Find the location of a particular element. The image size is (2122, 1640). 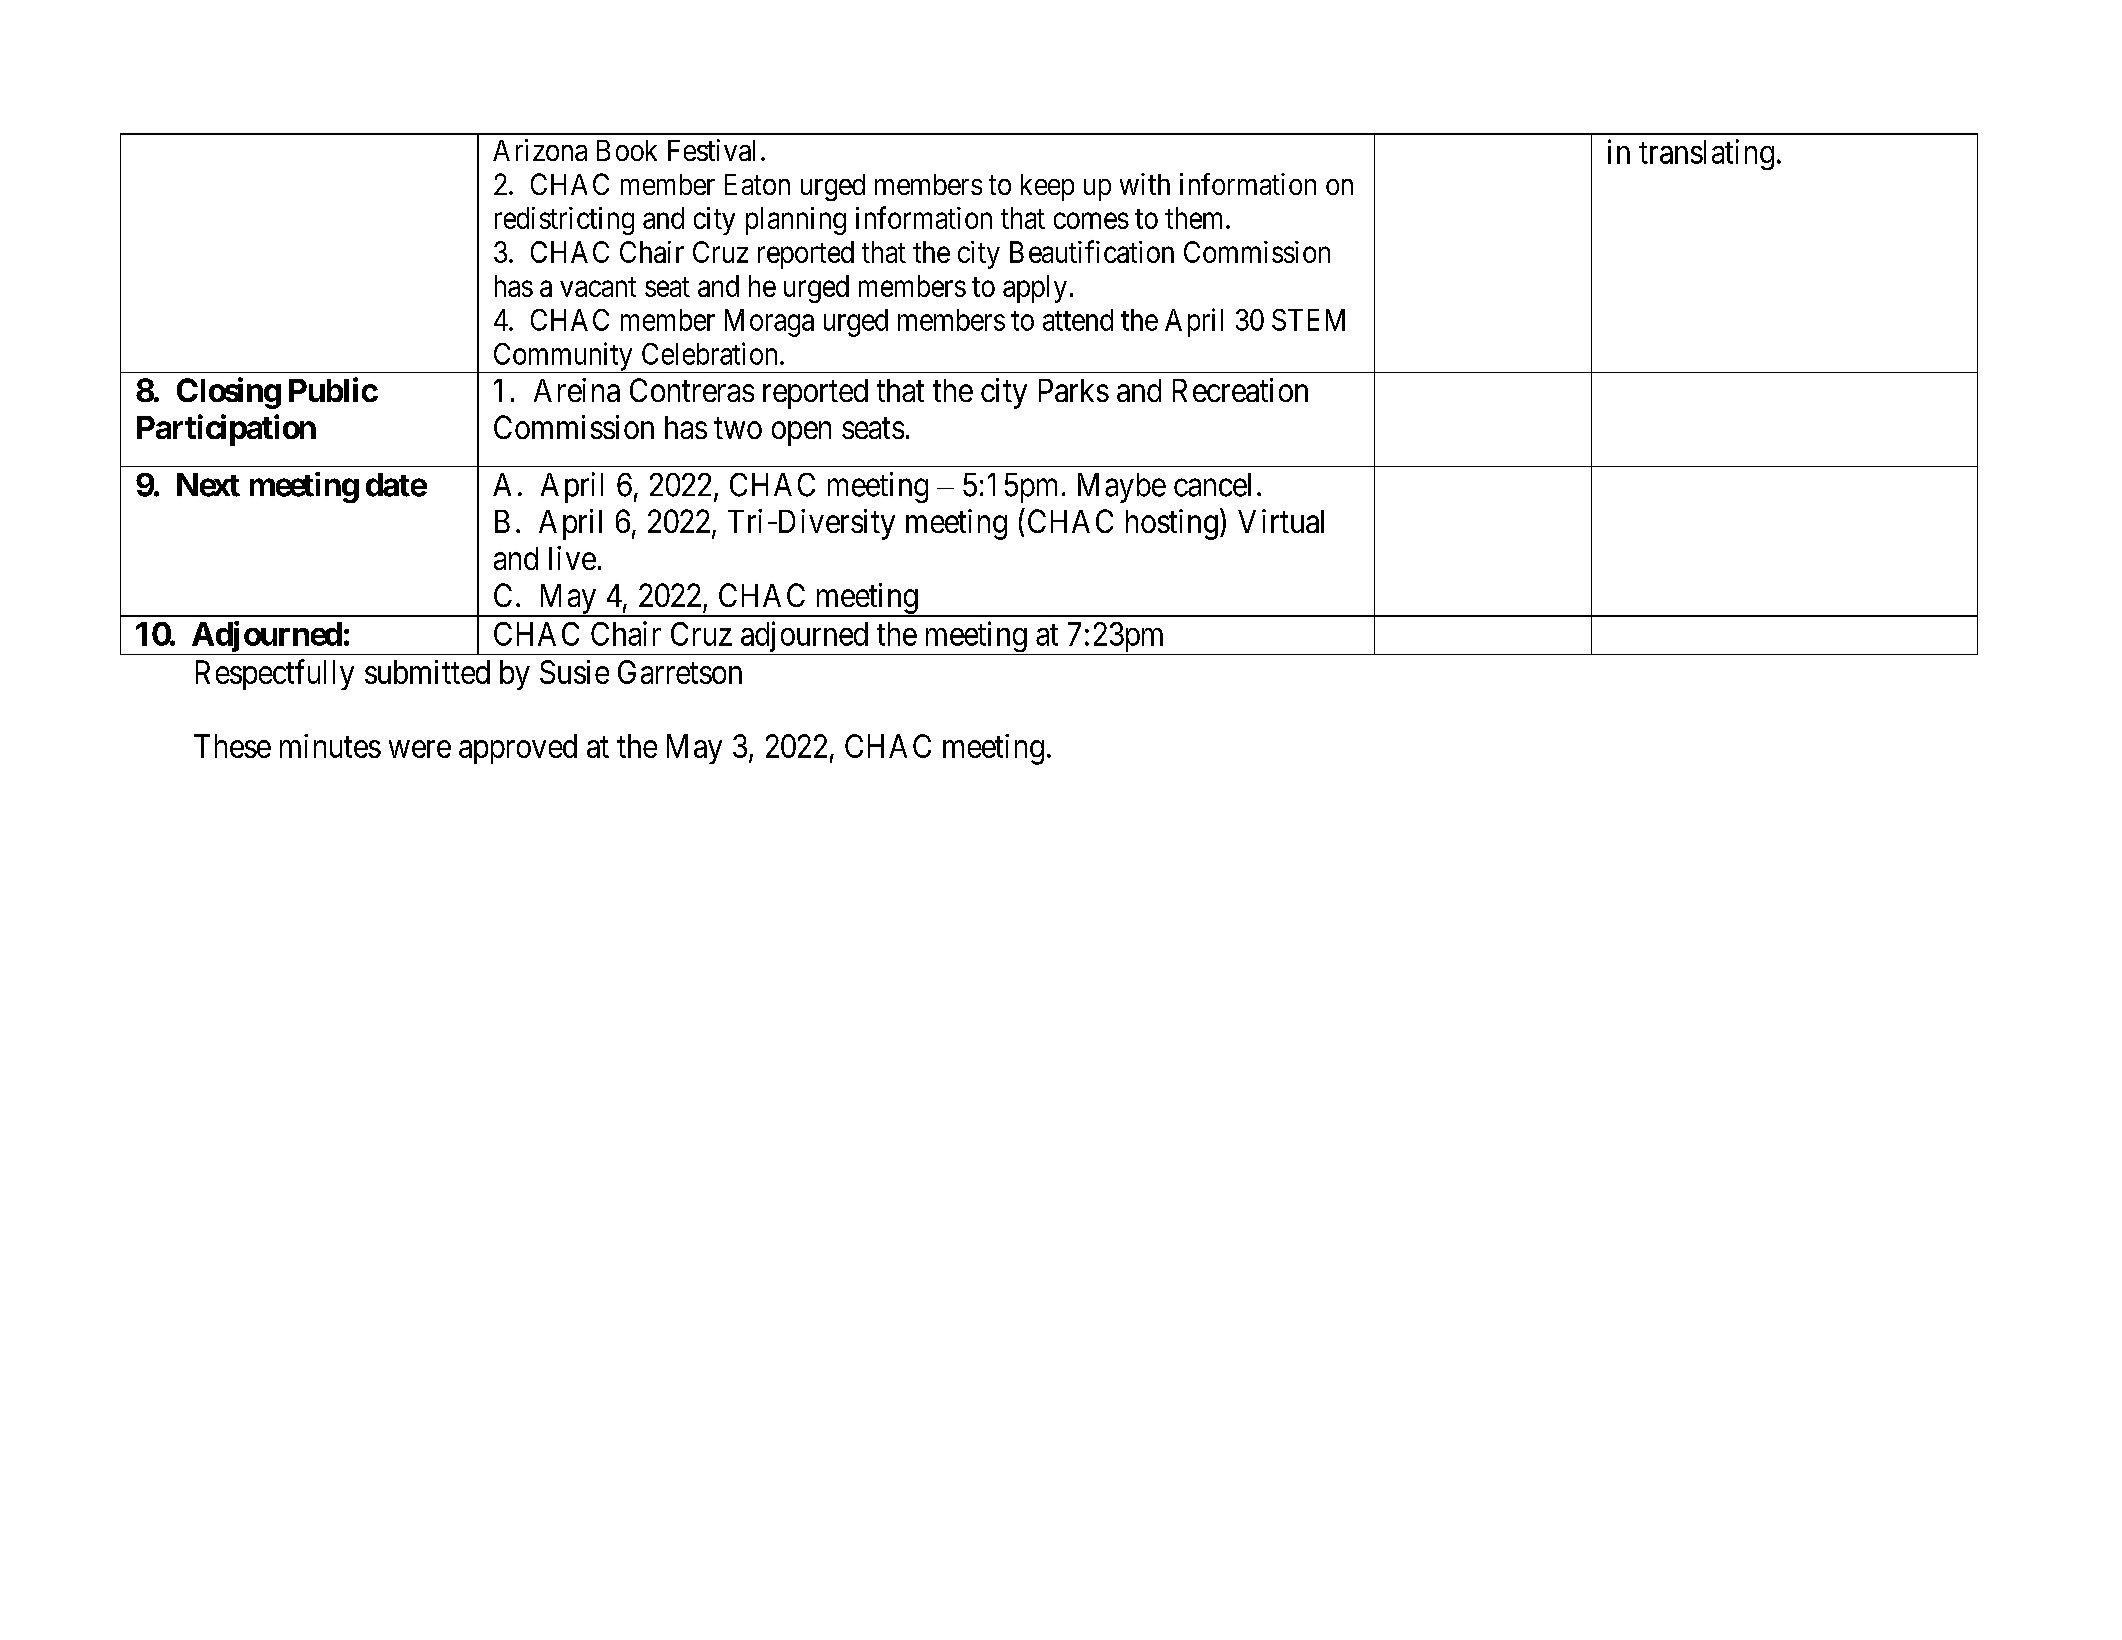

translating is located at coordinates (1706, 154).
